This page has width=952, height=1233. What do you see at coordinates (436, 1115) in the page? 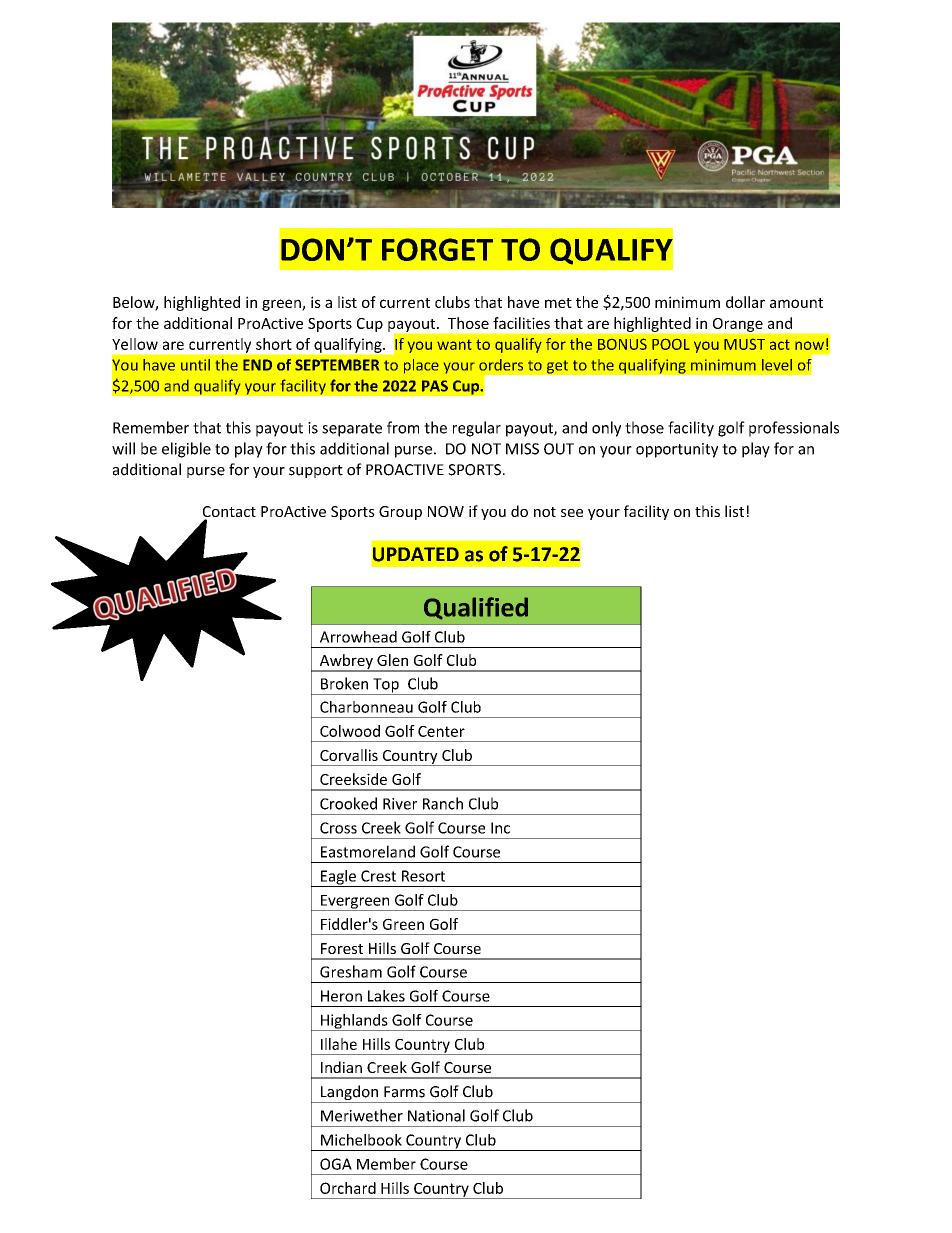
I see `National` at bounding box center [436, 1115].
